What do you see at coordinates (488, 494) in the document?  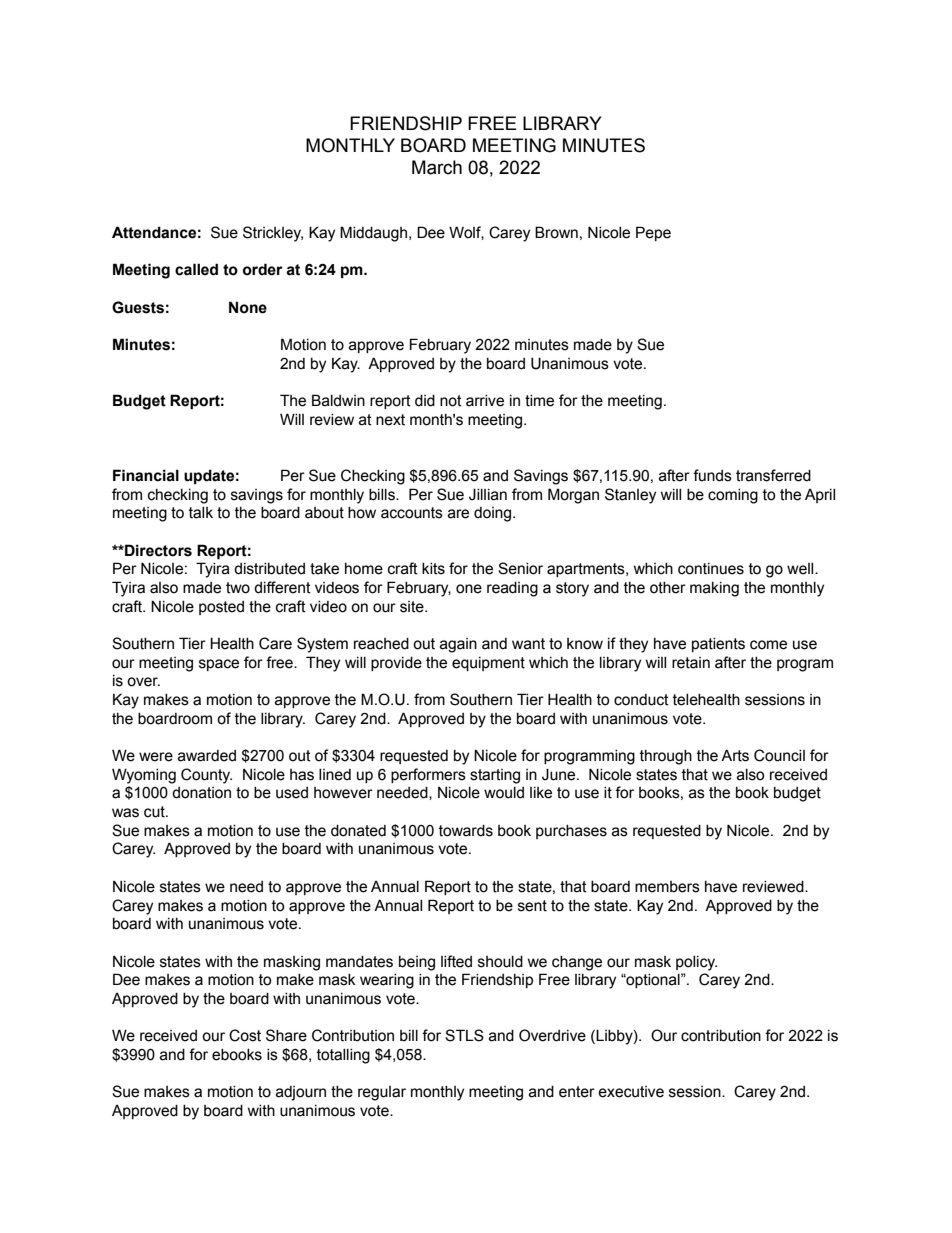 I see `Jillian` at bounding box center [488, 494].
